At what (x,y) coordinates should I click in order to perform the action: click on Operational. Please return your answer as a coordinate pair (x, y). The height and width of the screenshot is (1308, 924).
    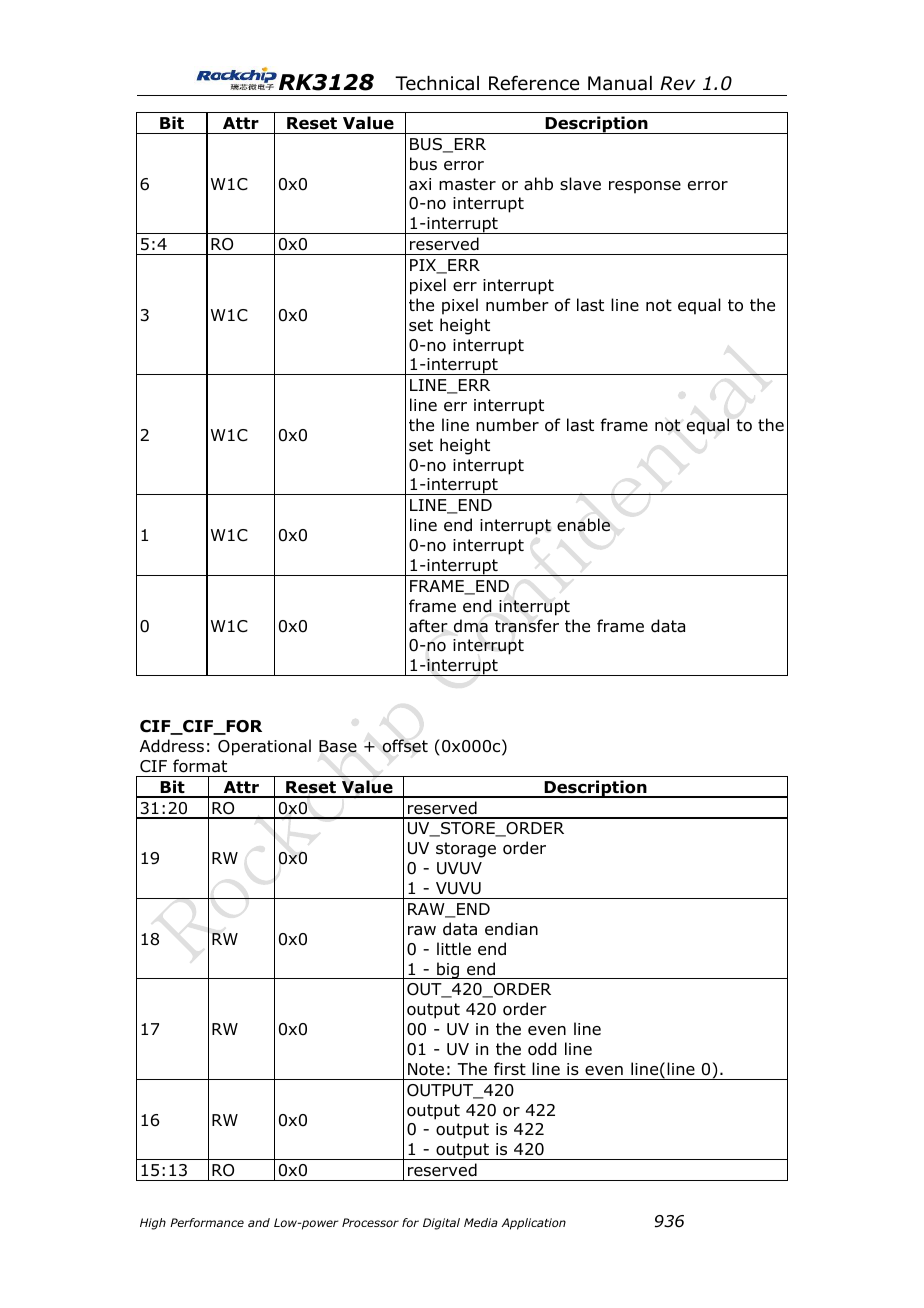
    Looking at the image, I should click on (264, 747).
